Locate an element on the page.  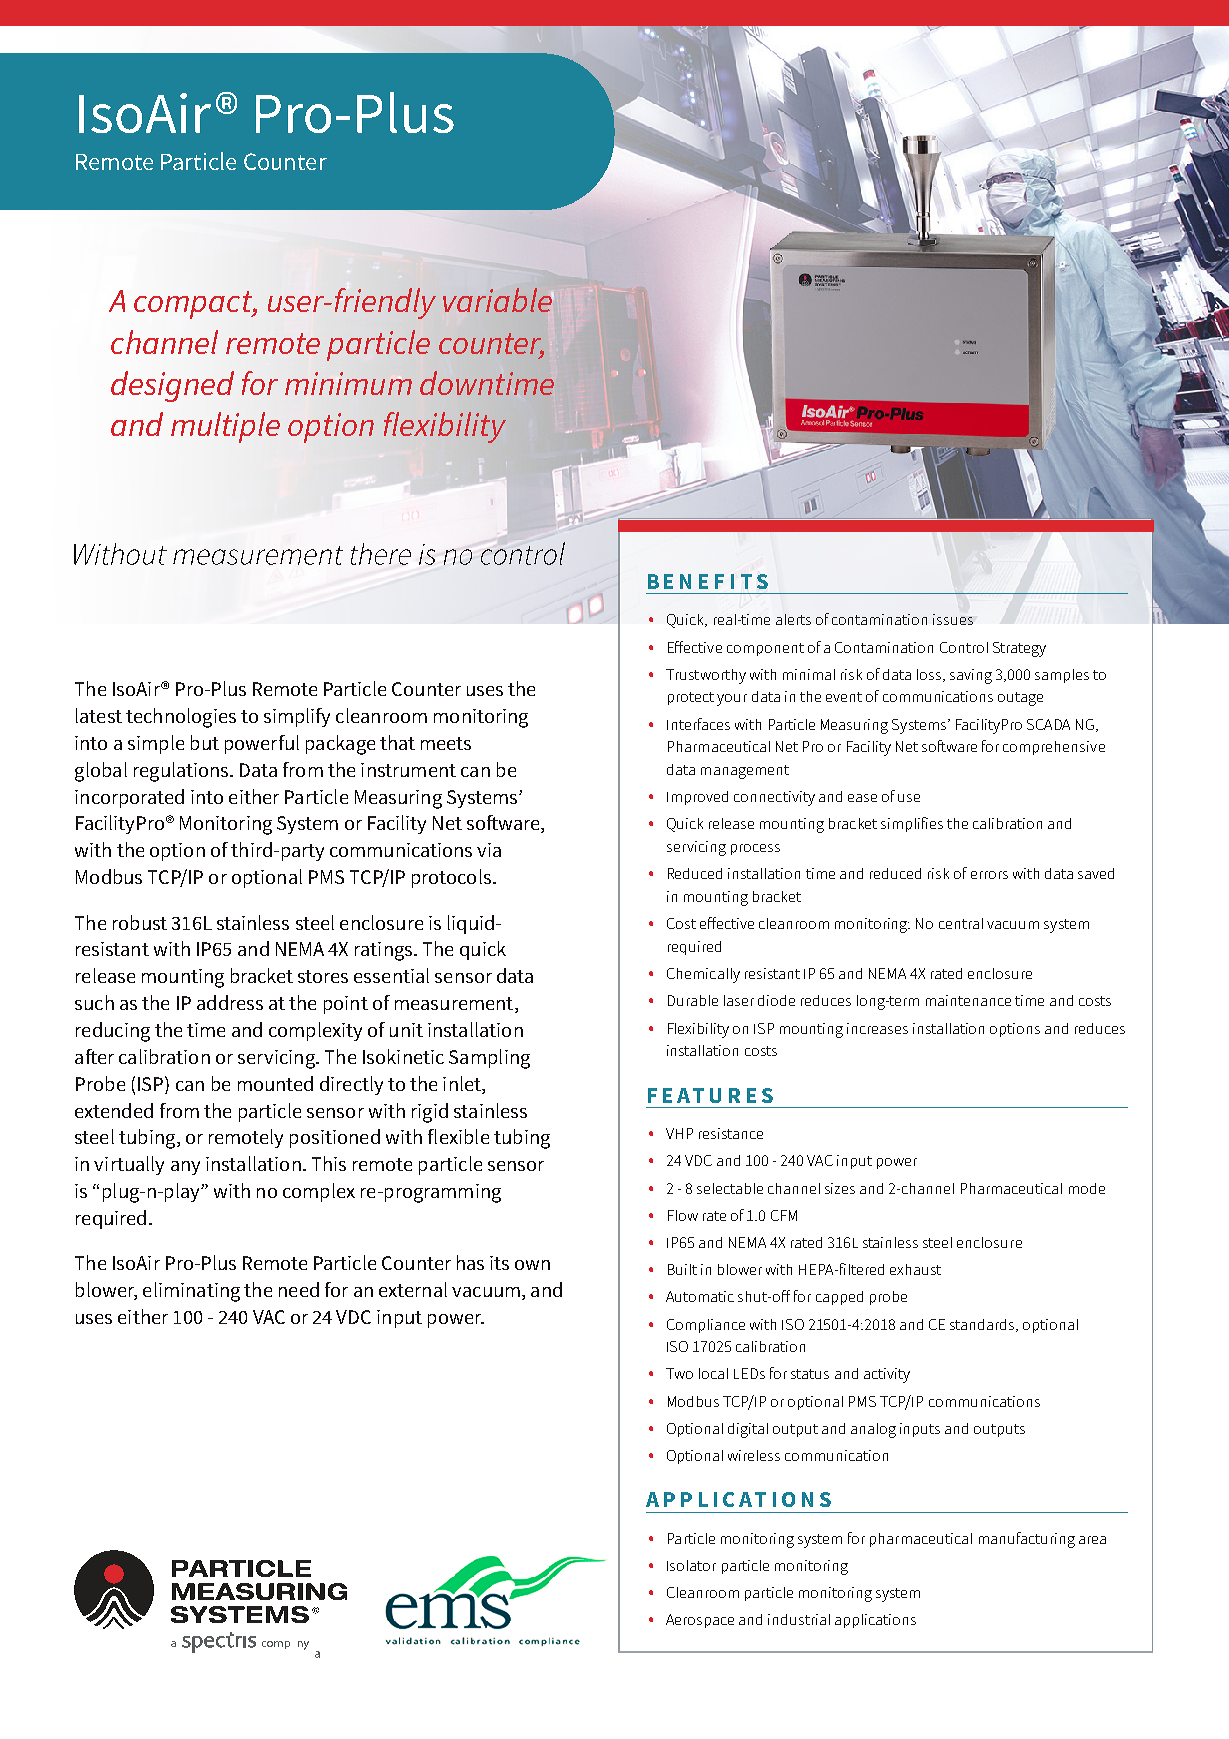
comprehensive is located at coordinates (1054, 748).
